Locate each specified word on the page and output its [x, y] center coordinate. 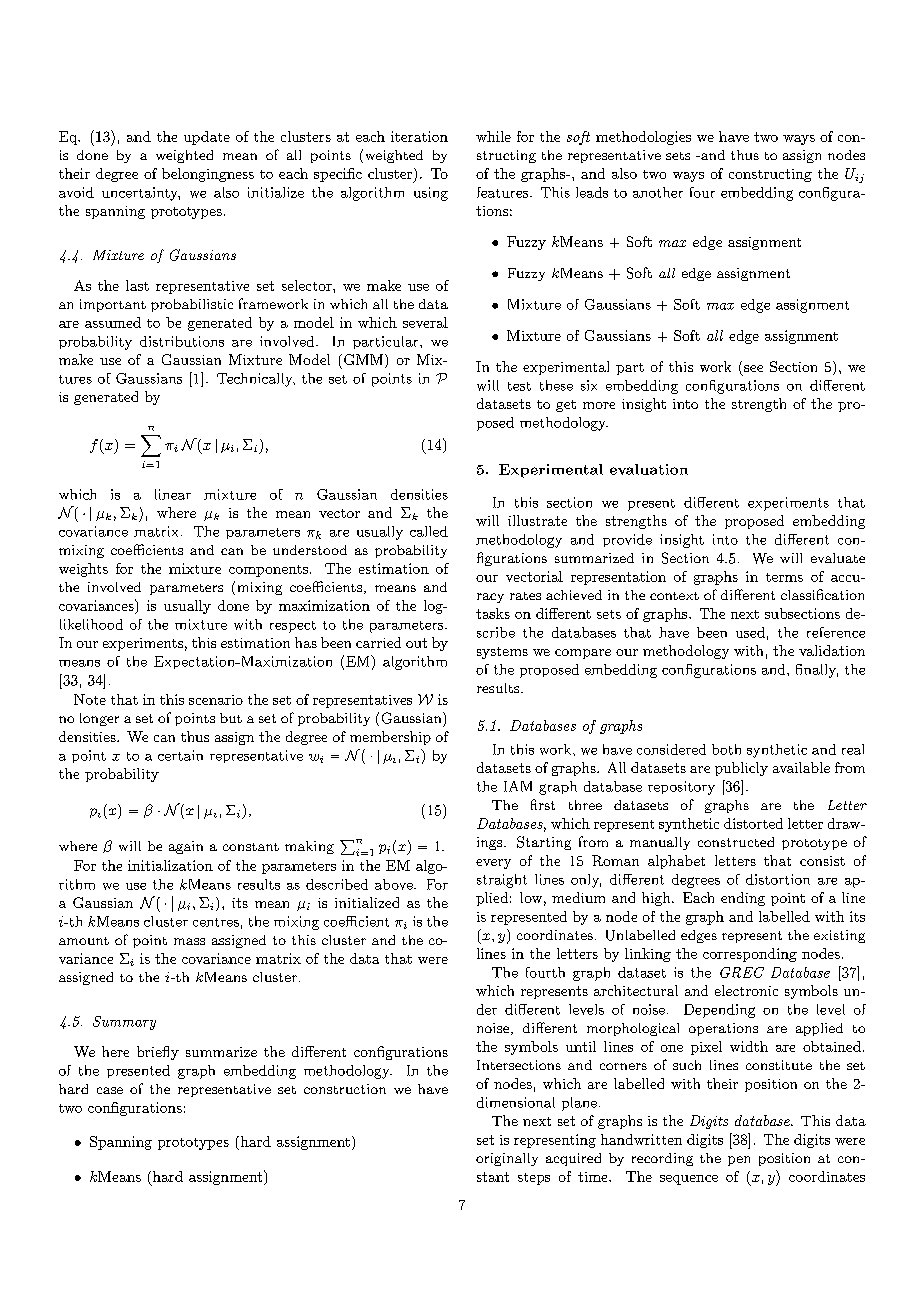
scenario [216, 700]
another [658, 192]
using [431, 194]
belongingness [208, 175]
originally [507, 1159]
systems [502, 653]
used [750, 632]
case [110, 1090]
